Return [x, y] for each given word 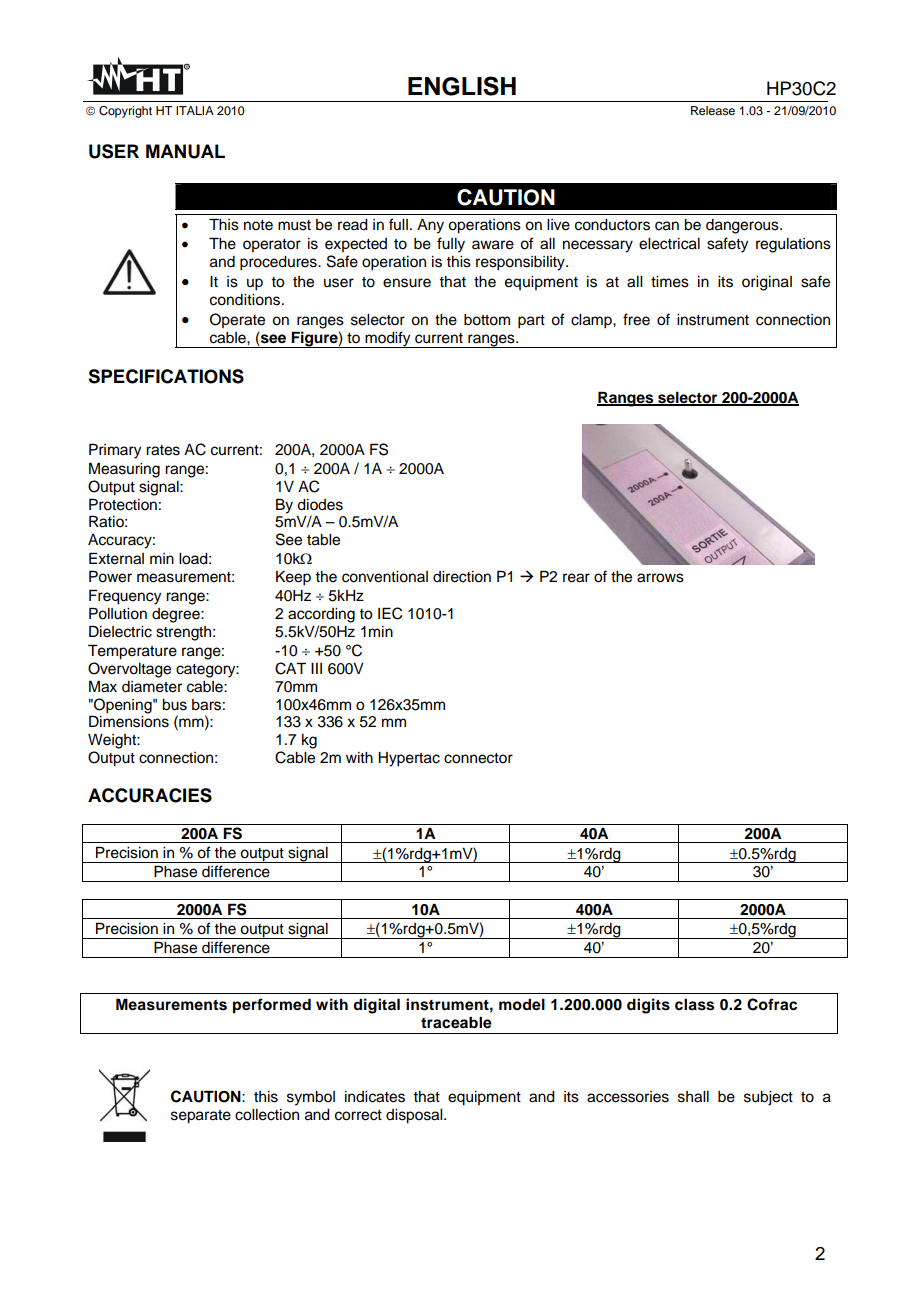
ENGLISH [462, 86]
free [636, 319]
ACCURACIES [150, 795]
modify [388, 339]
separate [201, 1117]
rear [576, 578]
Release [713, 110]
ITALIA [195, 110]
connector [478, 758]
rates [163, 450]
